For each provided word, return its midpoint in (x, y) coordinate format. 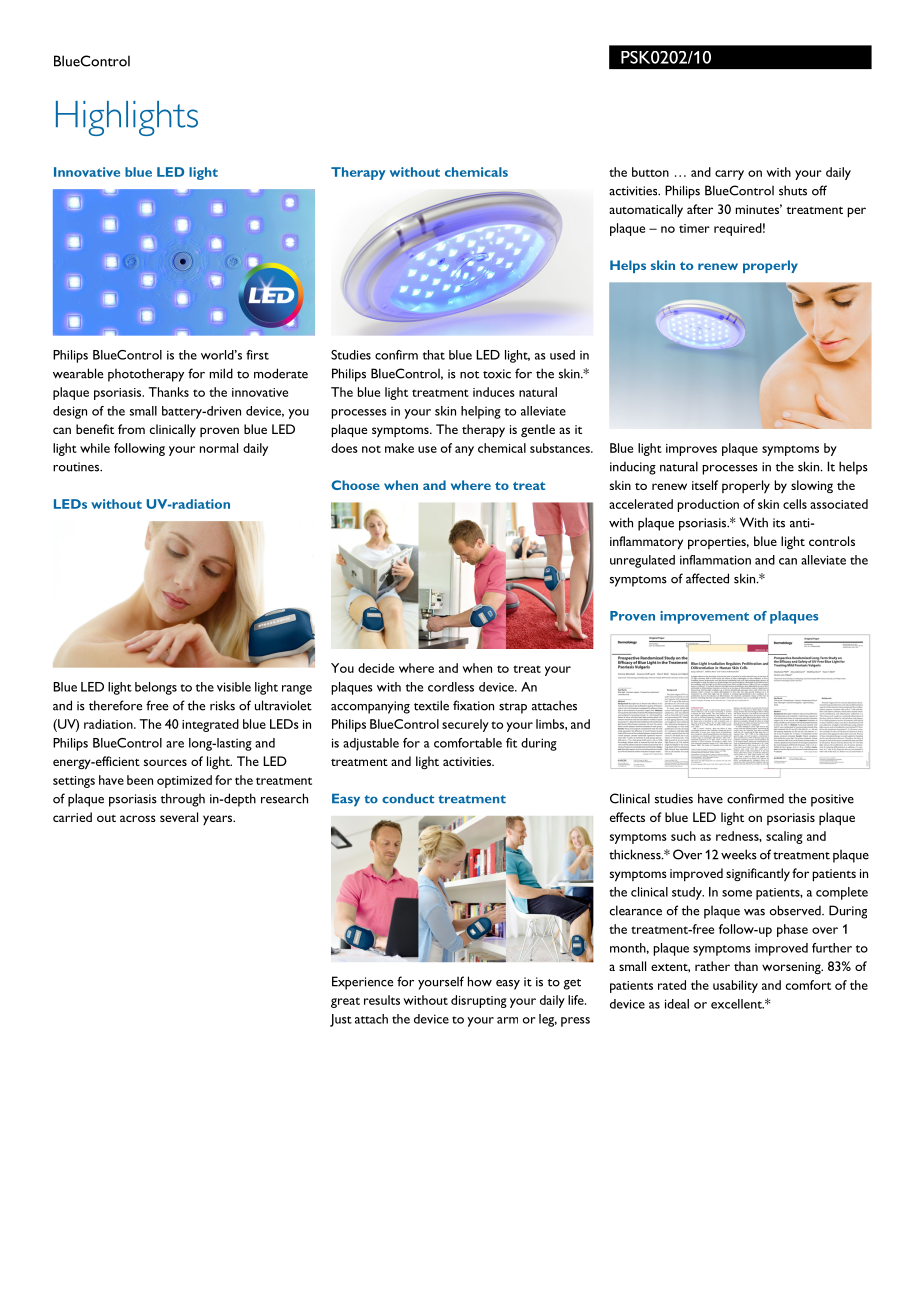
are (175, 744)
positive (832, 800)
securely (465, 725)
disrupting (479, 1001)
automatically (646, 210)
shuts (793, 190)
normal (219, 448)
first (257, 355)
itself (705, 485)
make (399, 448)
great (345, 1002)
